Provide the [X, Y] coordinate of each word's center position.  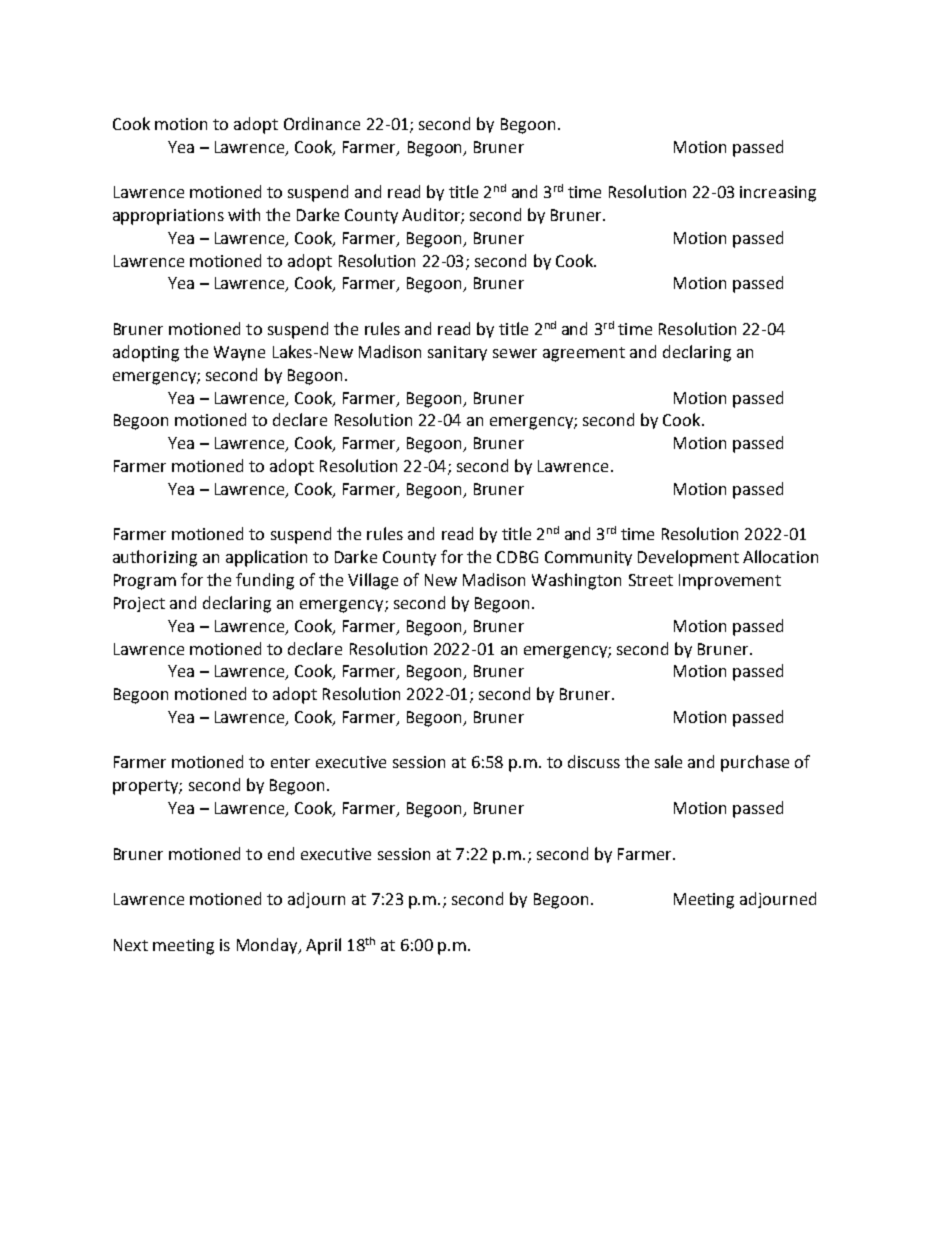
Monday [268, 946]
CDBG [517, 557]
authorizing [155, 558]
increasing [778, 194]
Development [688, 558]
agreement [584, 354]
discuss [594, 761]
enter [290, 762]
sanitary [457, 353]
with [244, 214]
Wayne [239, 353]
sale [668, 761]
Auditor [432, 216]
